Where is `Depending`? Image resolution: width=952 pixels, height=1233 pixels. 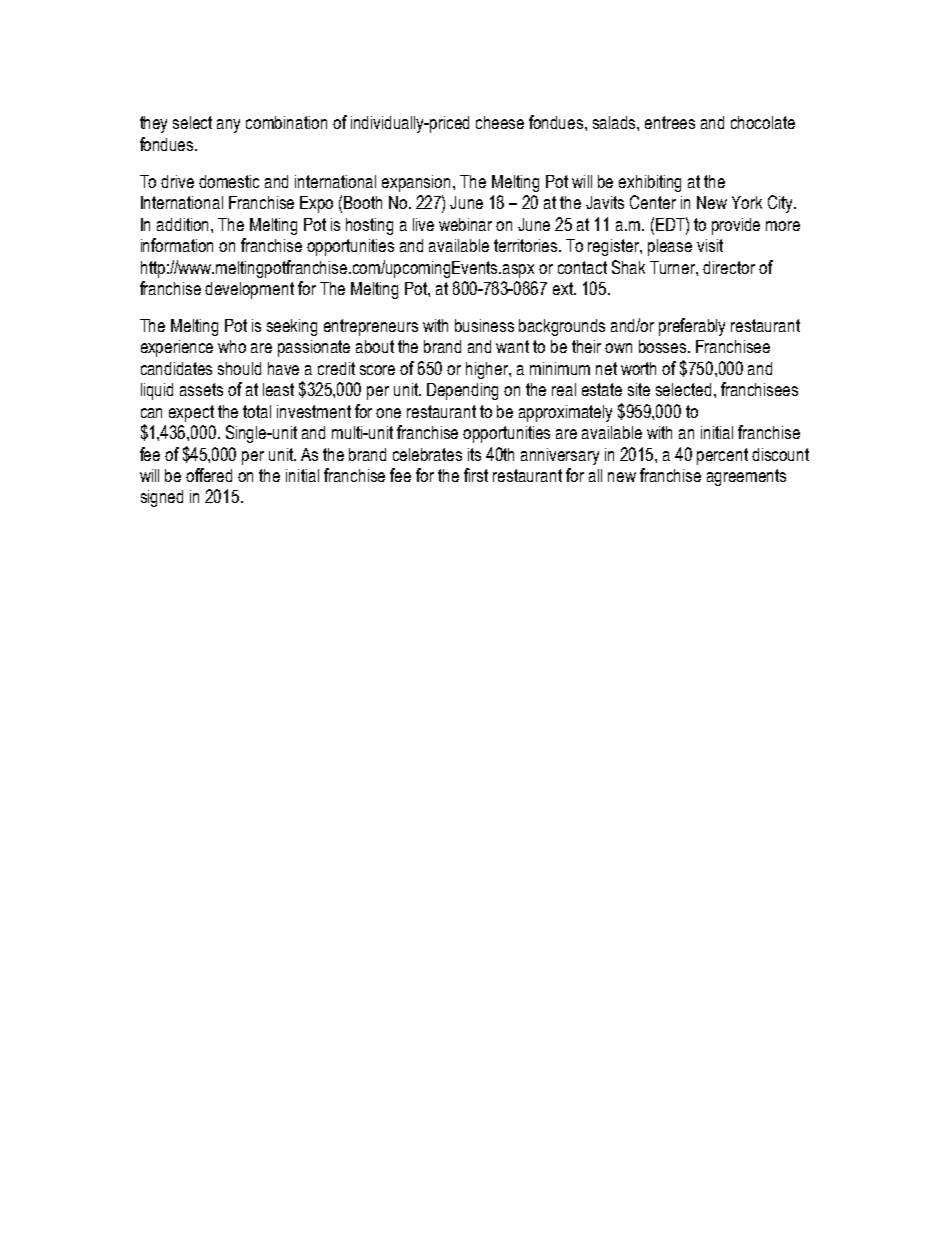
Depending is located at coordinates (462, 391).
